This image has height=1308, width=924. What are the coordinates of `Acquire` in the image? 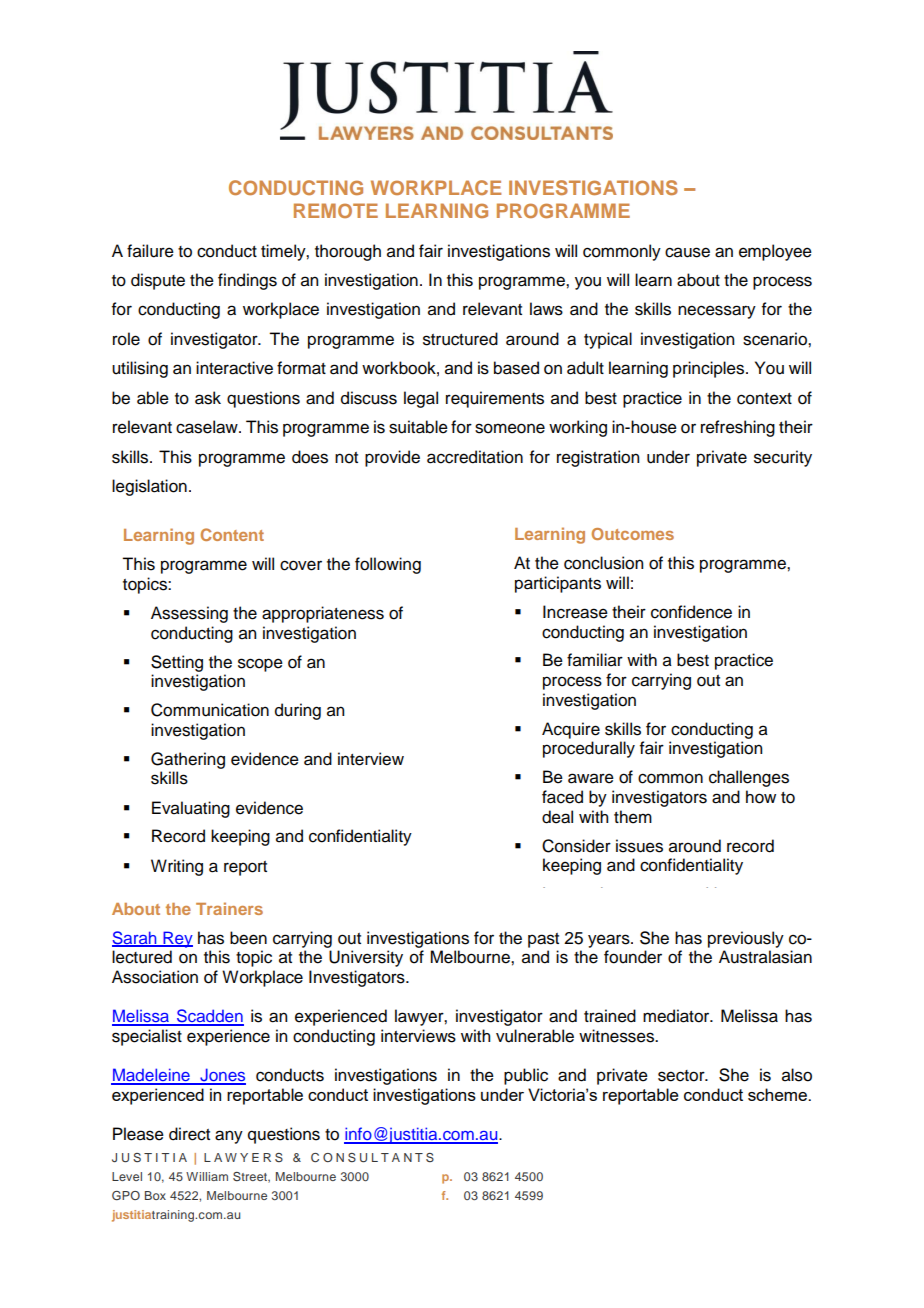 It's located at (571, 730).
